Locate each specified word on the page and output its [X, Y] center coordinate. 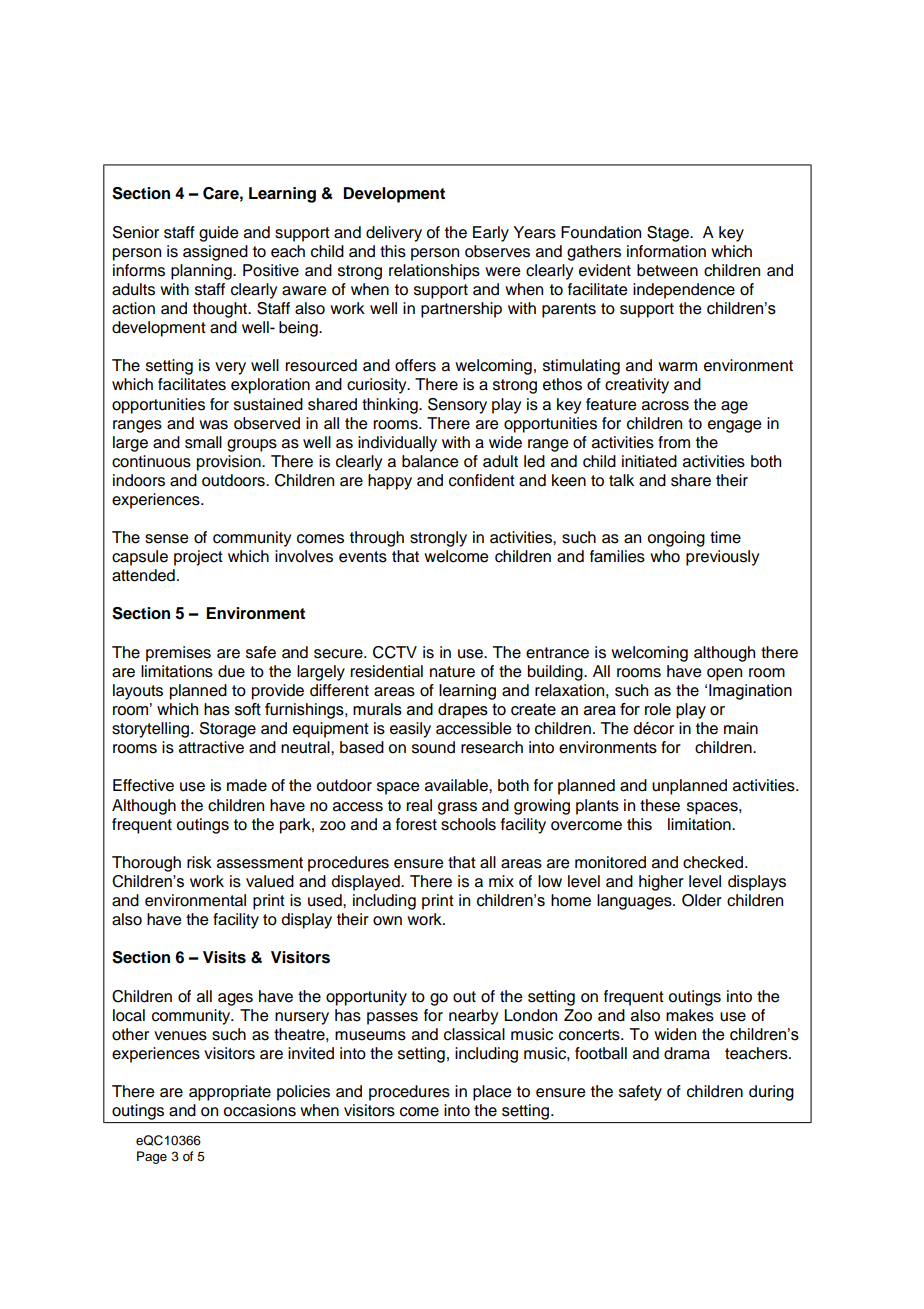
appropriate [230, 1093]
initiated [649, 461]
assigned [215, 253]
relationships [434, 272]
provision [230, 463]
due [231, 671]
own [387, 921]
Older [702, 900]
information [666, 251]
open [724, 674]
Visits [224, 957]
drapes [463, 711]
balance [430, 461]
